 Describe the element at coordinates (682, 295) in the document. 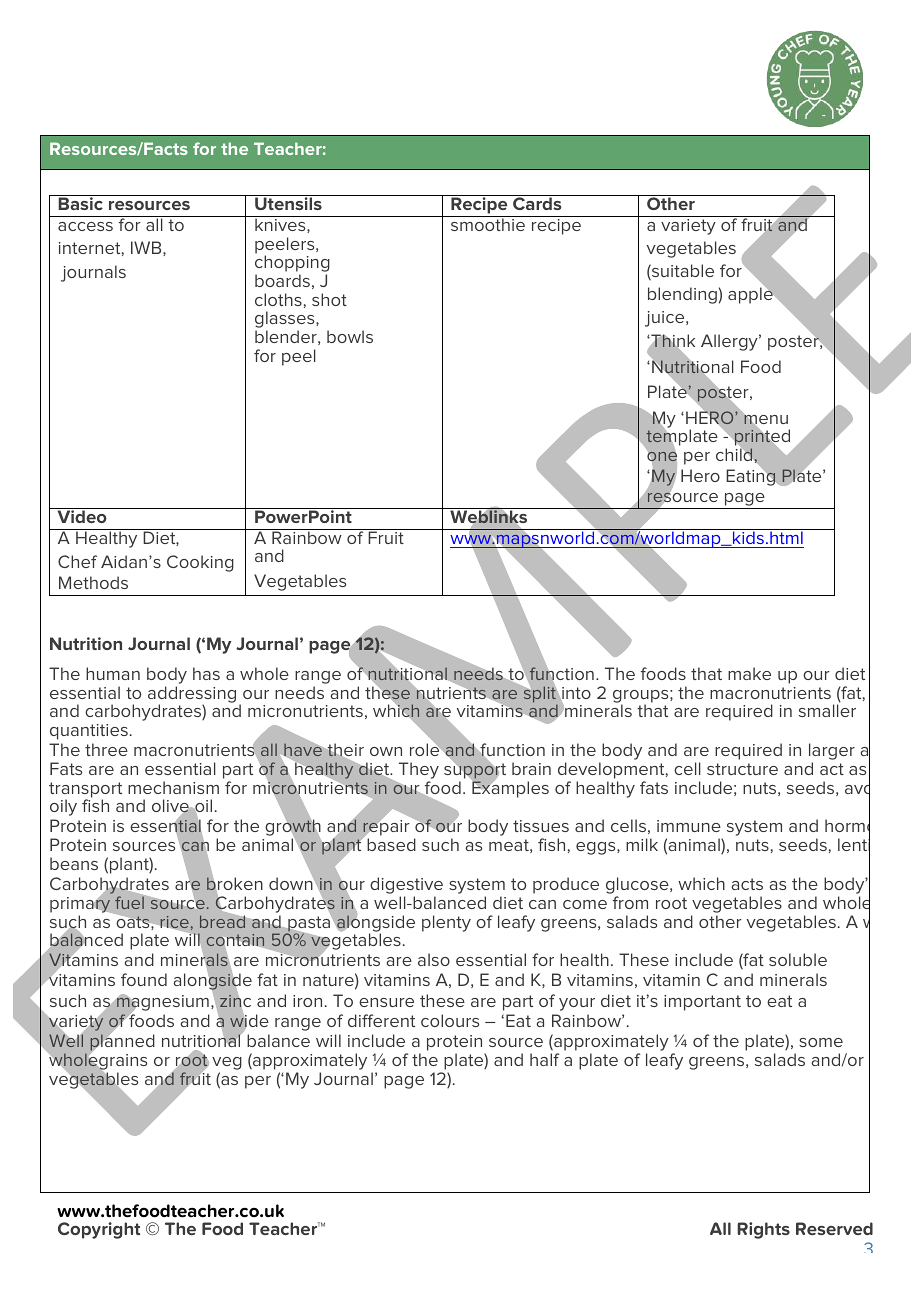

I see `blending` at that location.
